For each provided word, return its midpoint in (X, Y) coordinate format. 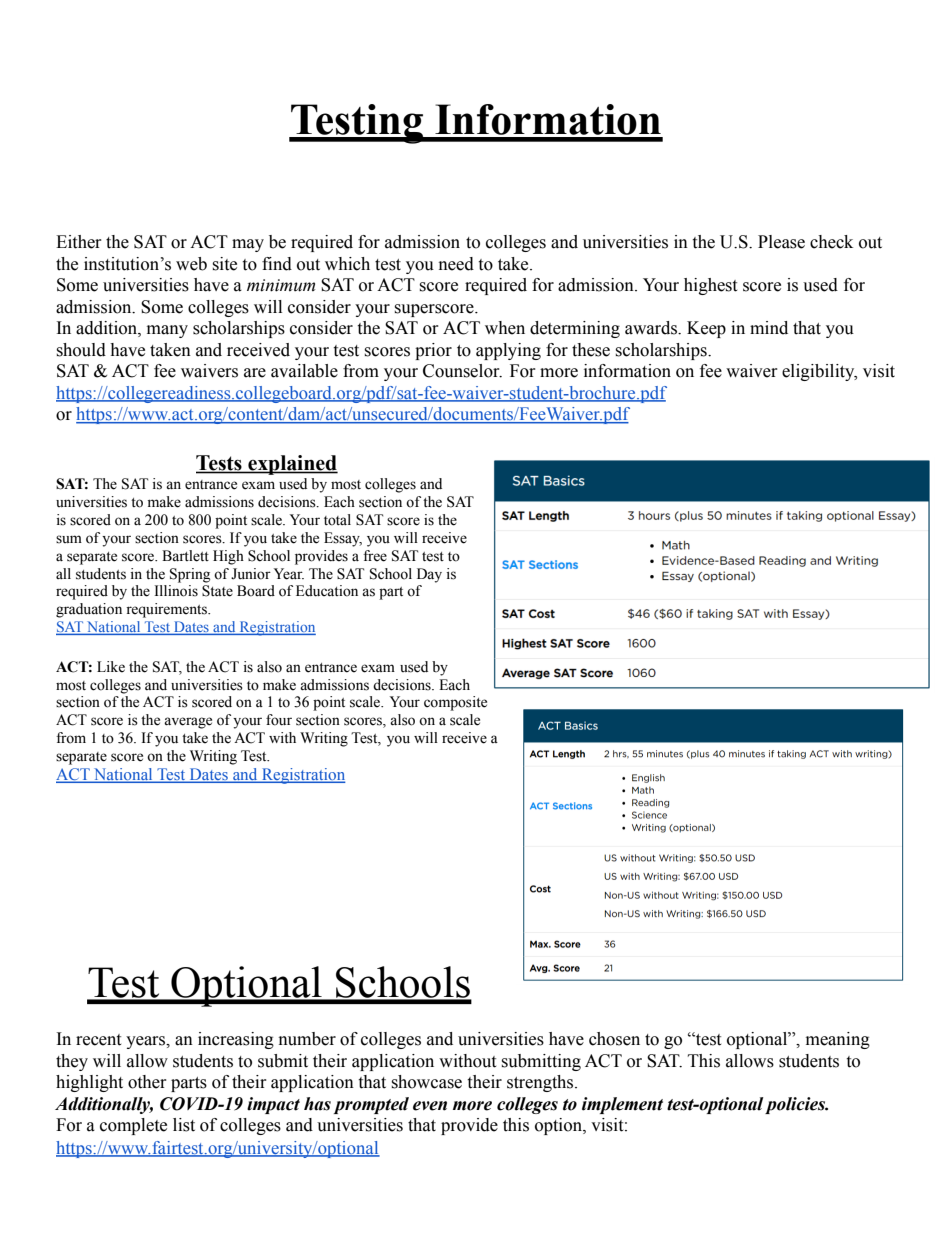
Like (111, 667)
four (279, 720)
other (147, 1082)
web (191, 264)
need (456, 264)
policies (796, 1105)
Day (429, 575)
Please (781, 242)
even (430, 1106)
